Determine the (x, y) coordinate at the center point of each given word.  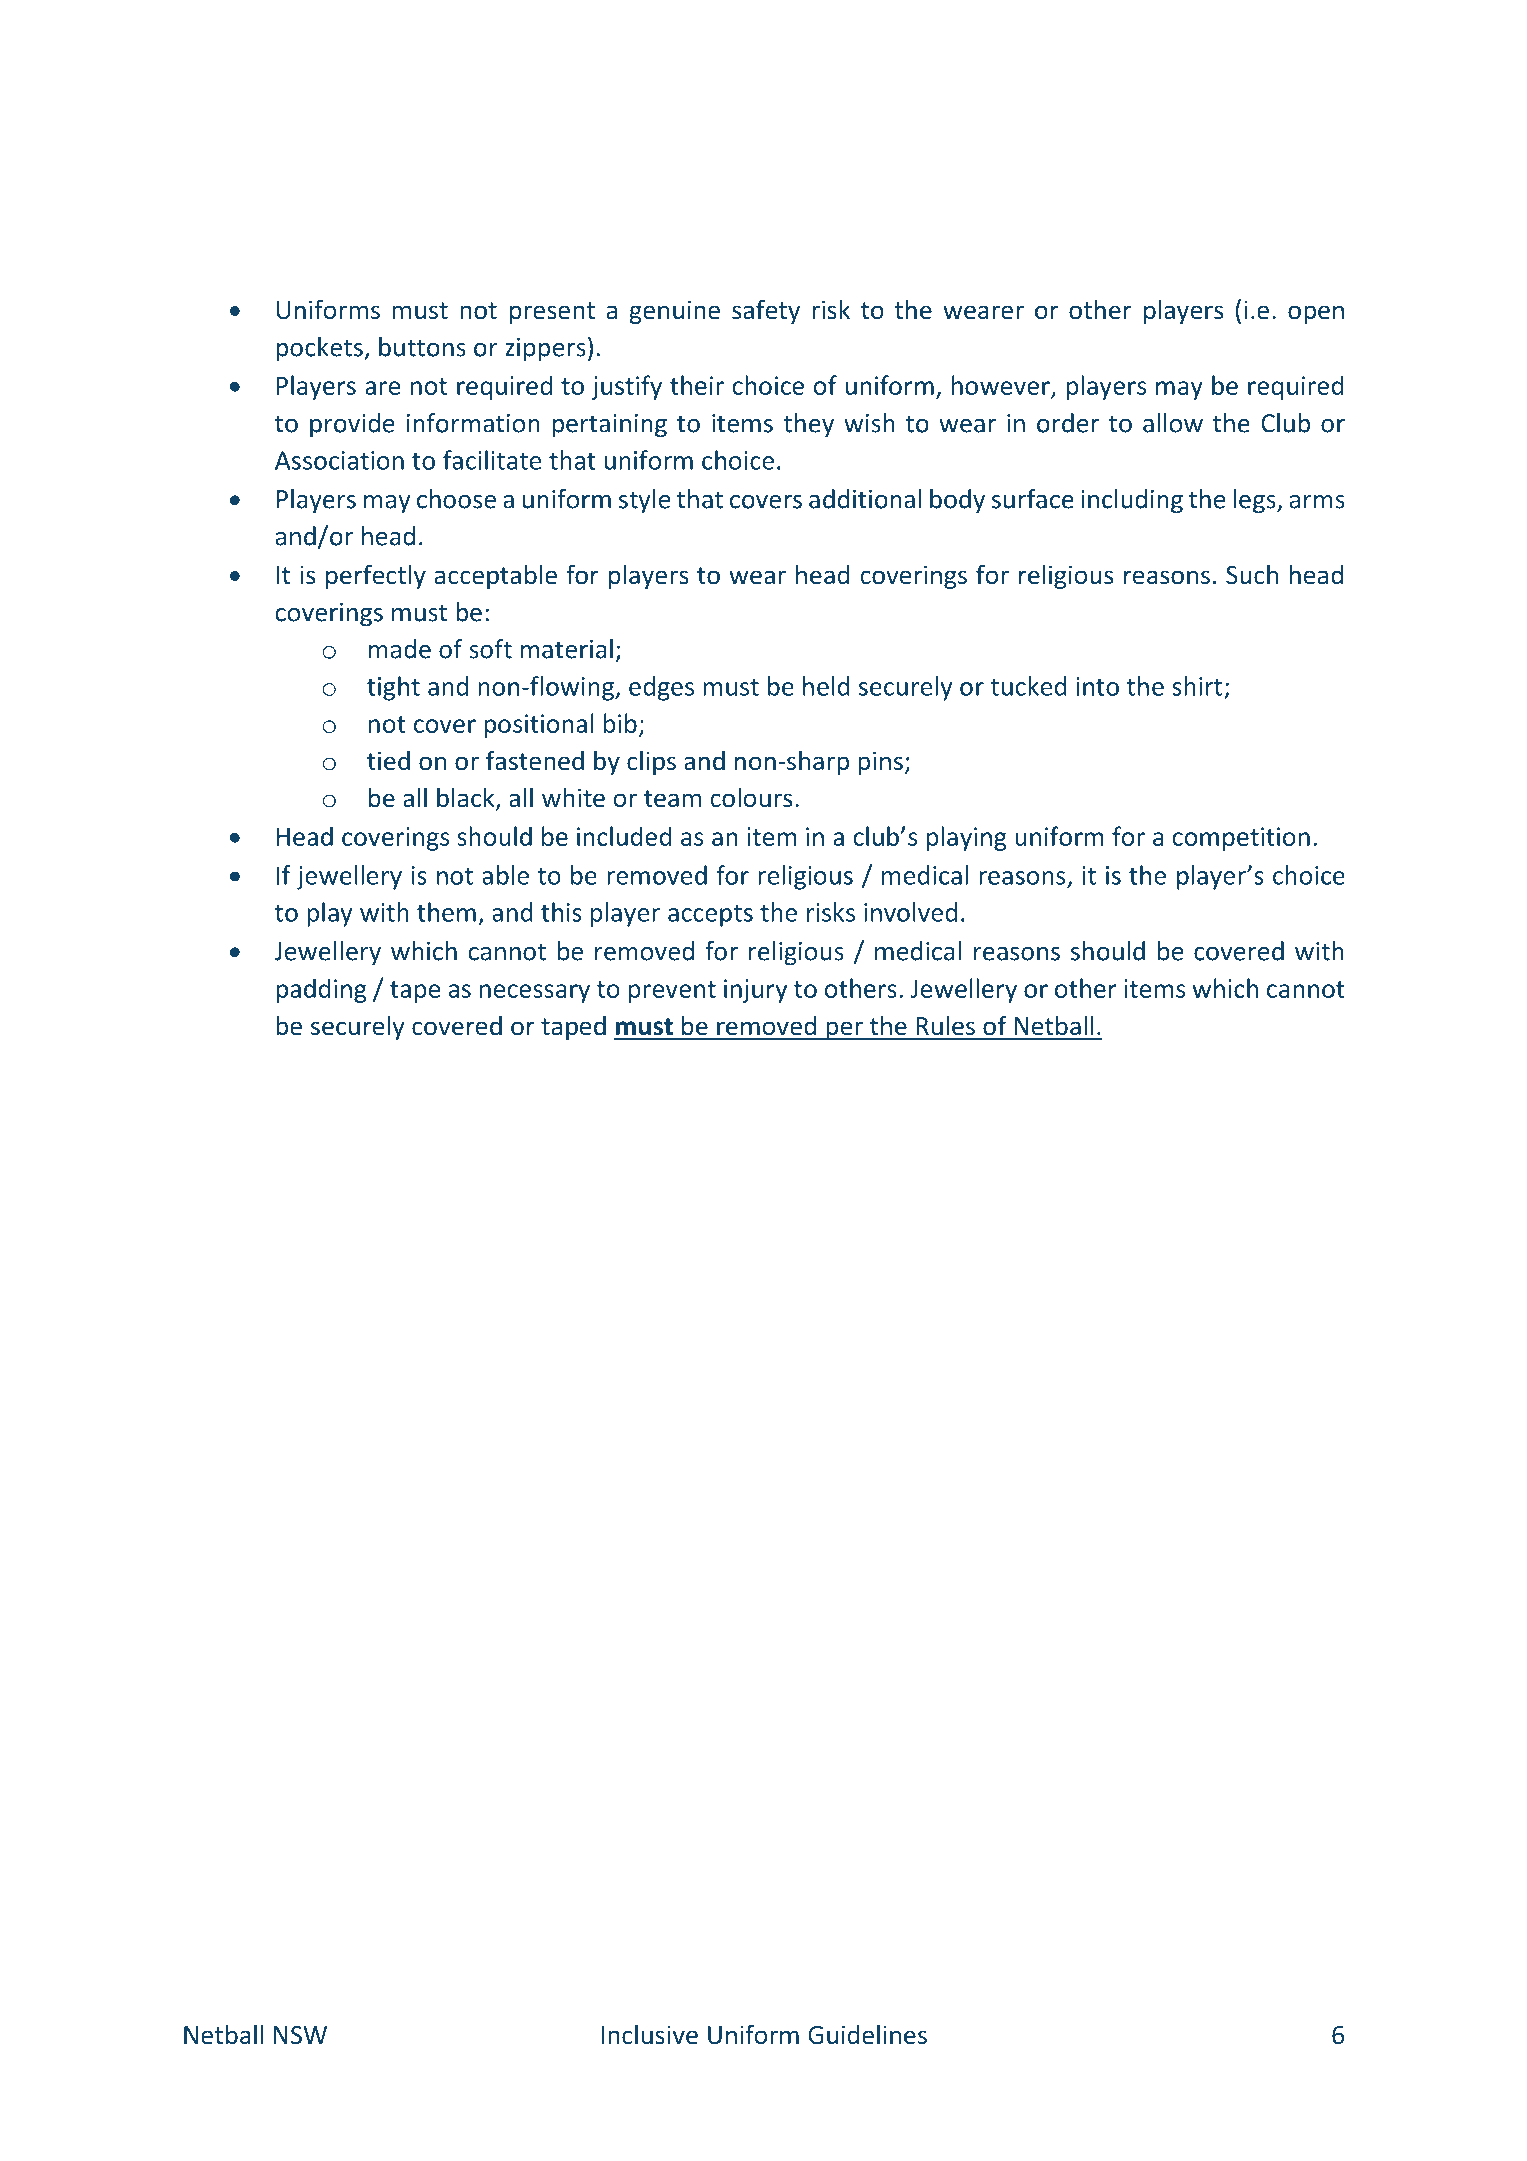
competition (1241, 839)
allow (1173, 423)
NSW (300, 2035)
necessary (535, 993)
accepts (710, 916)
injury (755, 991)
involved (910, 912)
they (809, 425)
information (473, 423)
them (446, 912)
